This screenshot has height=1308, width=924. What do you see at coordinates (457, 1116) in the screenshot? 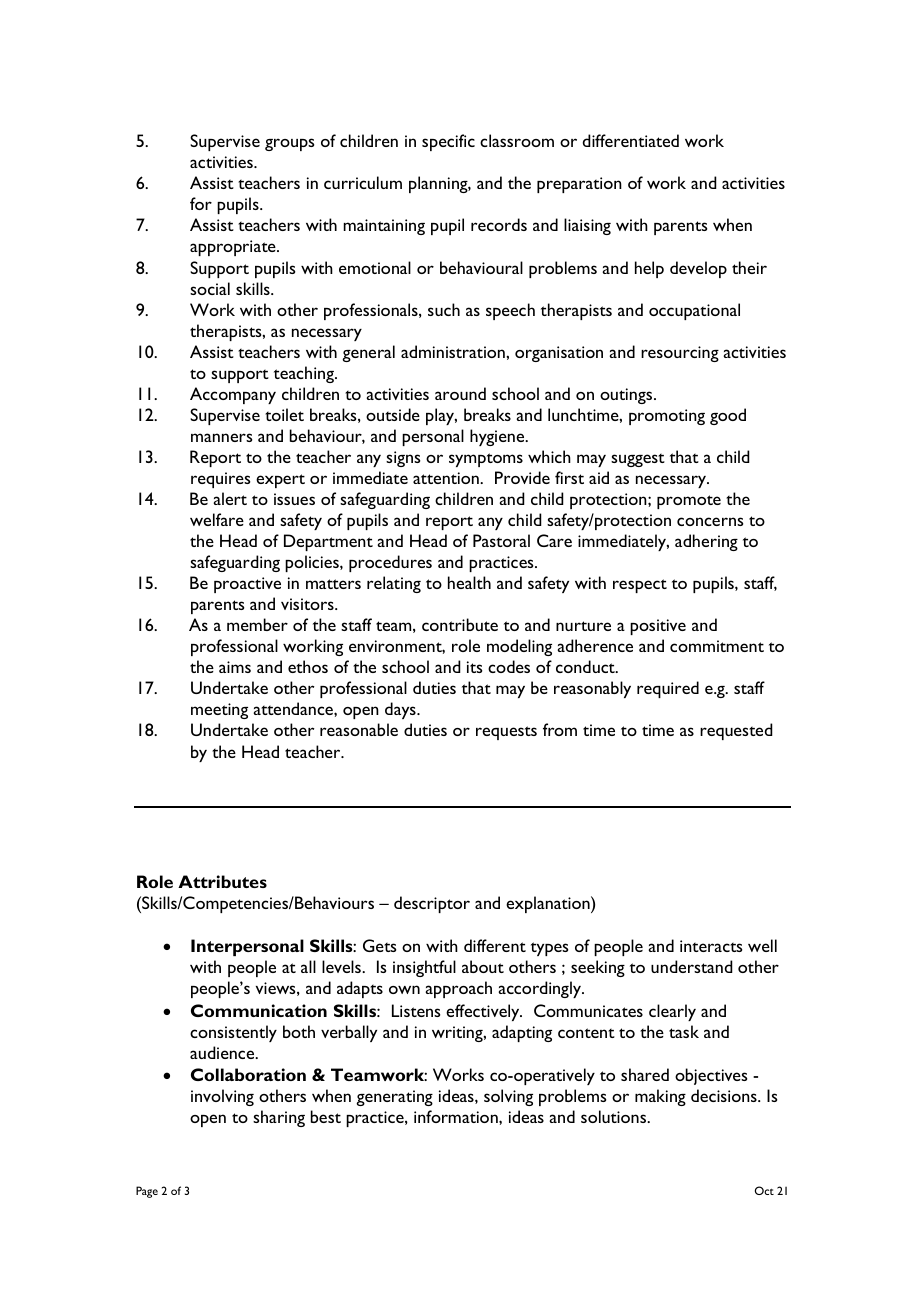
I see `information` at bounding box center [457, 1116].
